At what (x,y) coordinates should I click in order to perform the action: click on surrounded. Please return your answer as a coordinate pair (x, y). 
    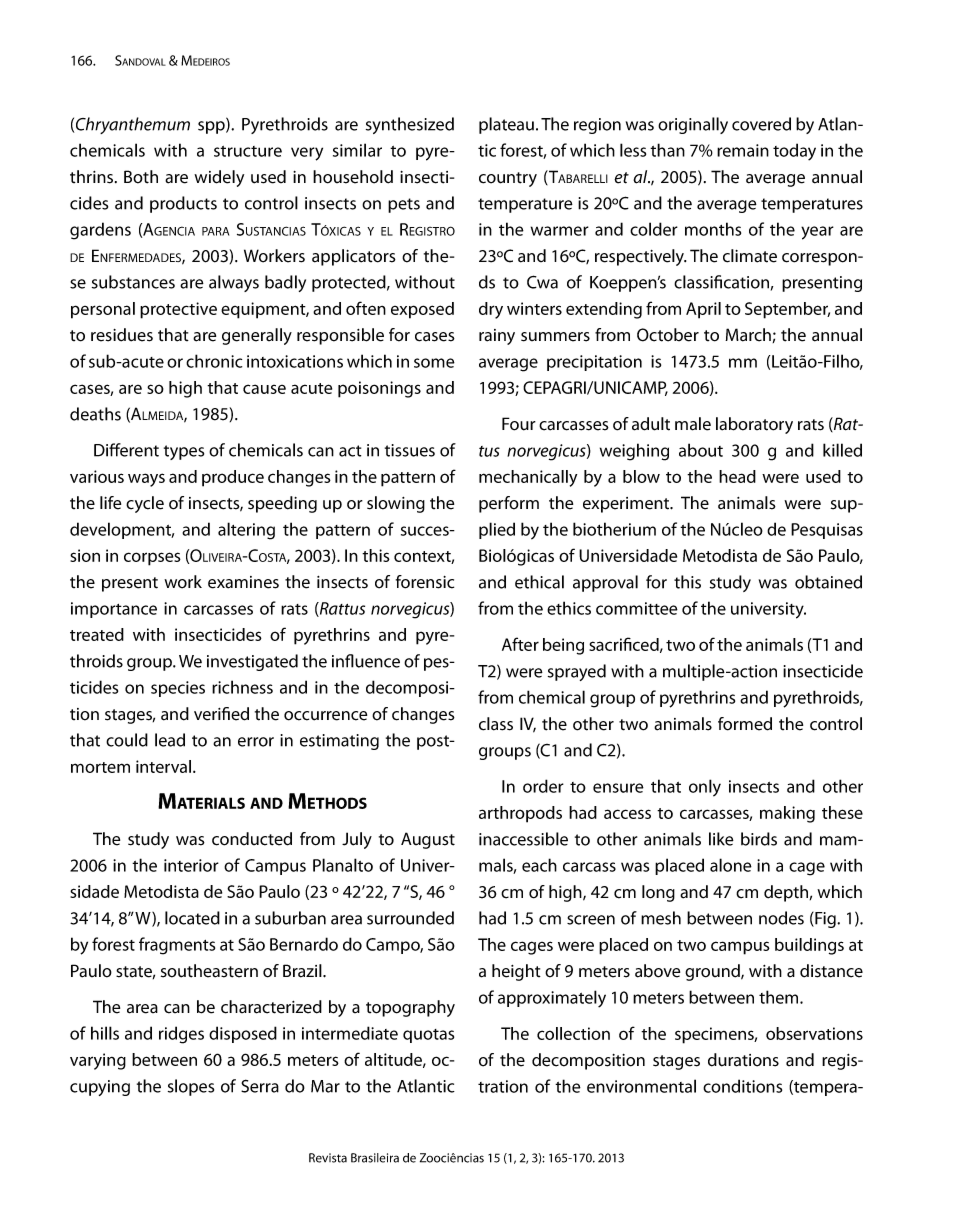
    Looking at the image, I should click on (410, 918).
